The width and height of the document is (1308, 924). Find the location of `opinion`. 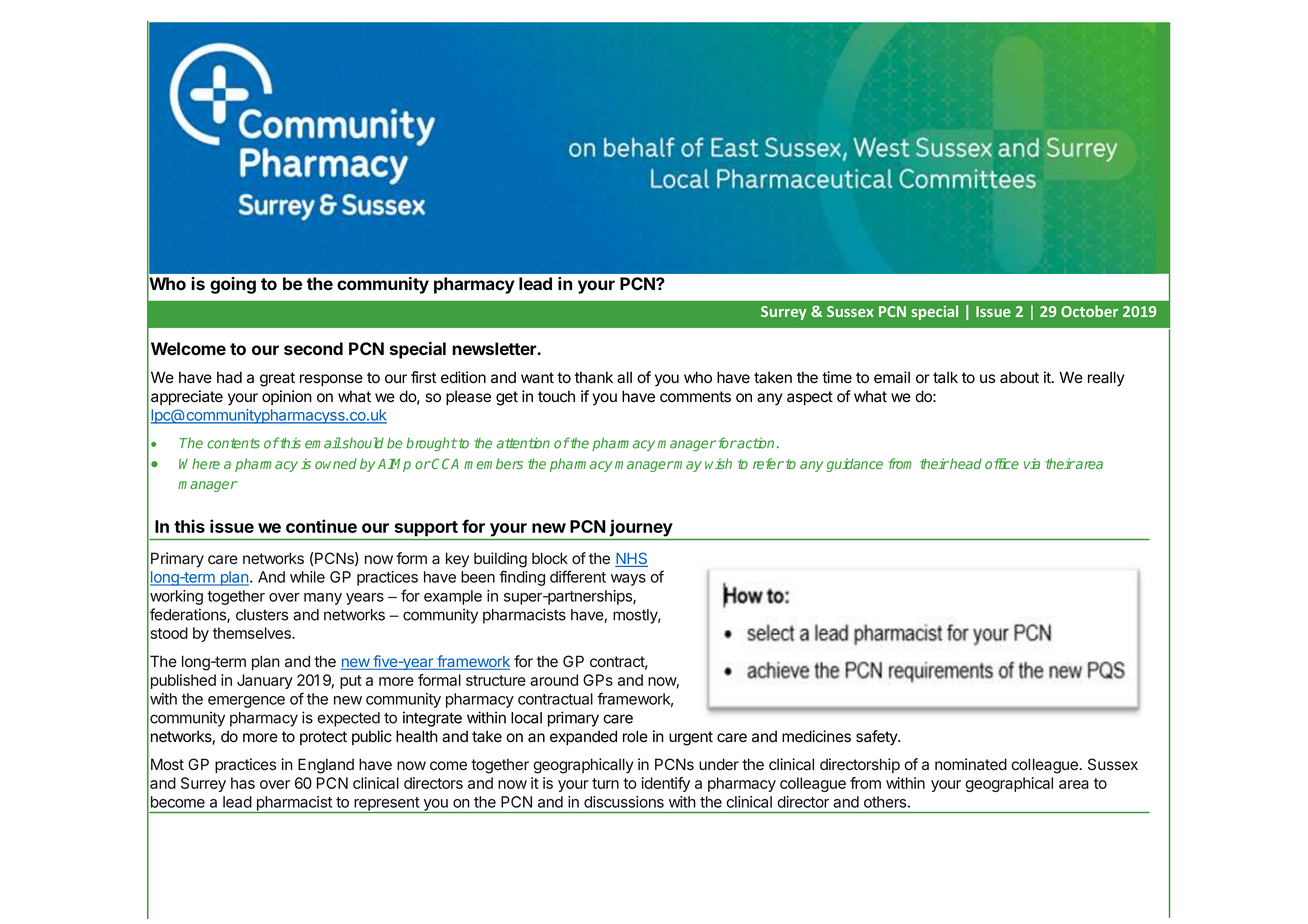

opinion is located at coordinates (287, 397).
